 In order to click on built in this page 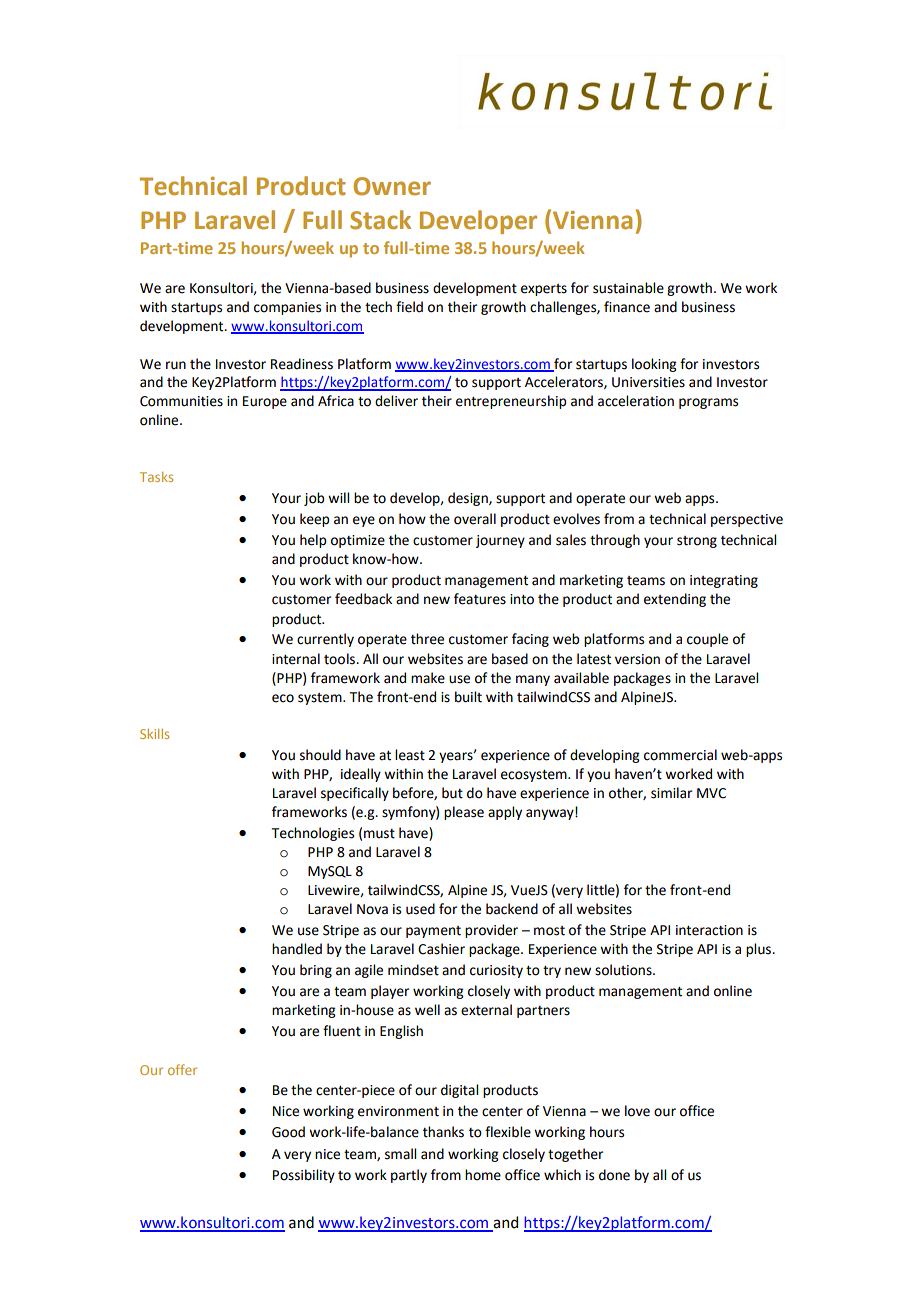, I will do `click(468, 697)`.
